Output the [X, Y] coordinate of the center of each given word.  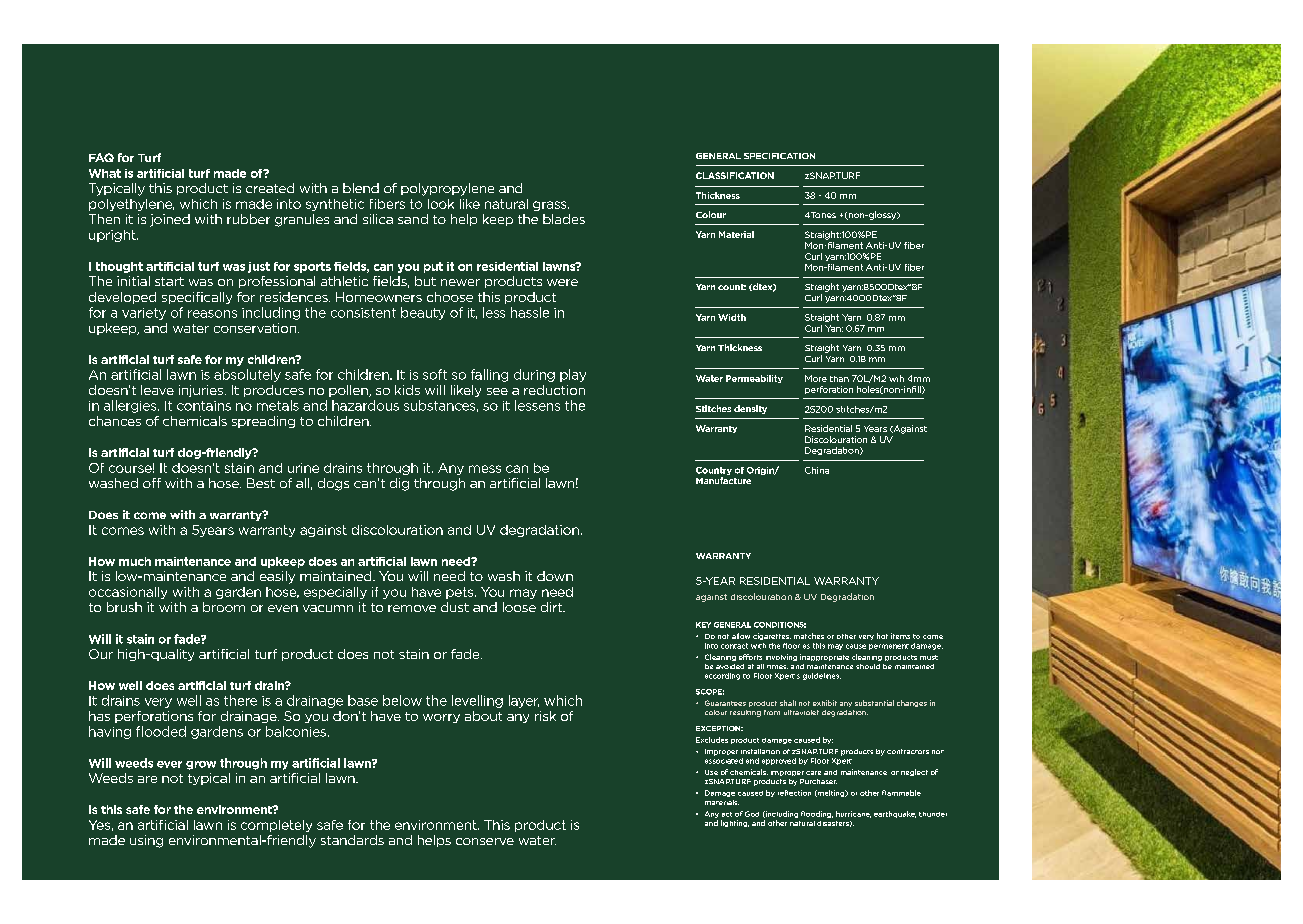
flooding [817, 814]
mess [485, 469]
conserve [485, 841]
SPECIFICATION [779, 156]
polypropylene [447, 189]
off [152, 483]
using [146, 841]
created [270, 188]
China [817, 470]
